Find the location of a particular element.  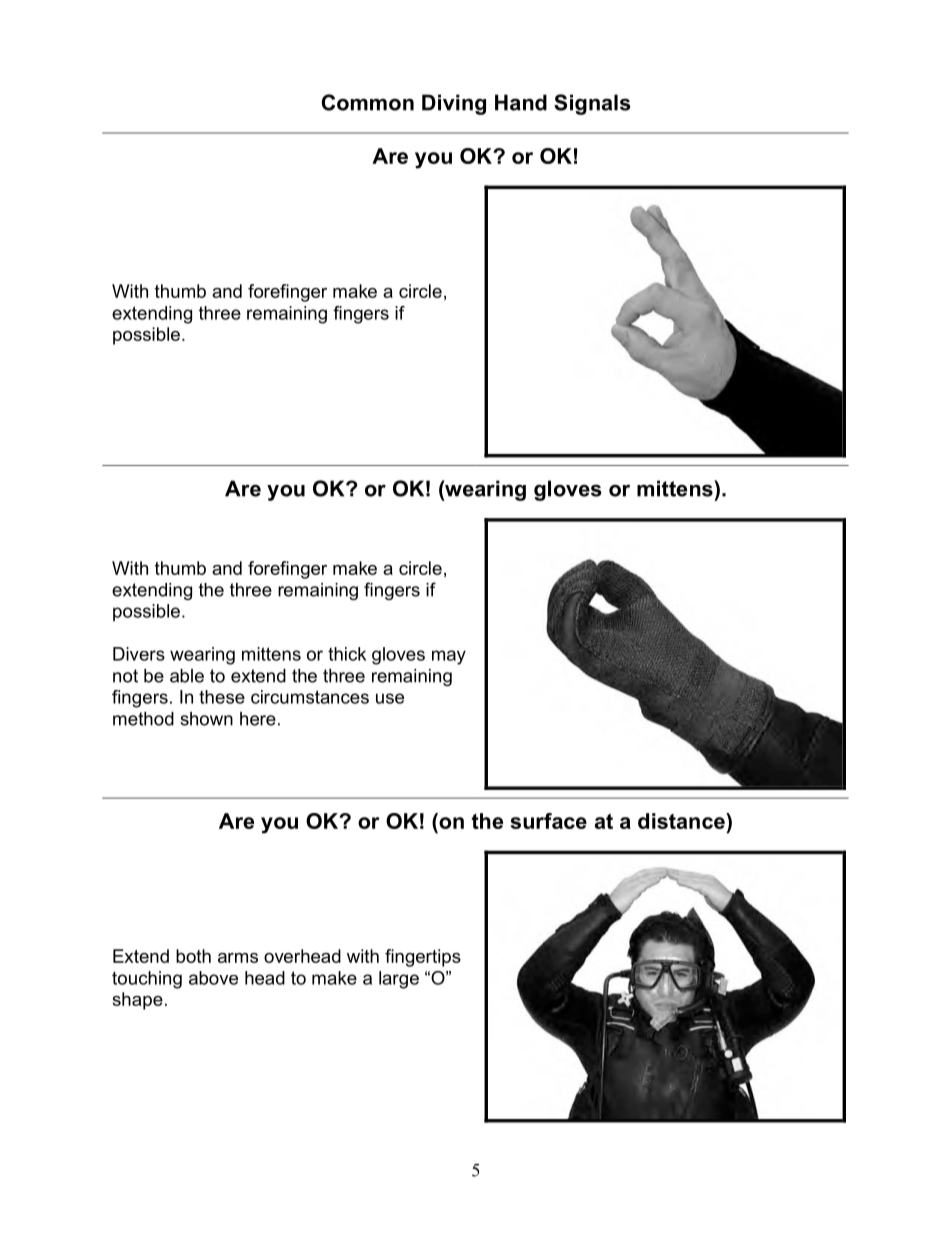

able is located at coordinates (187, 676).
